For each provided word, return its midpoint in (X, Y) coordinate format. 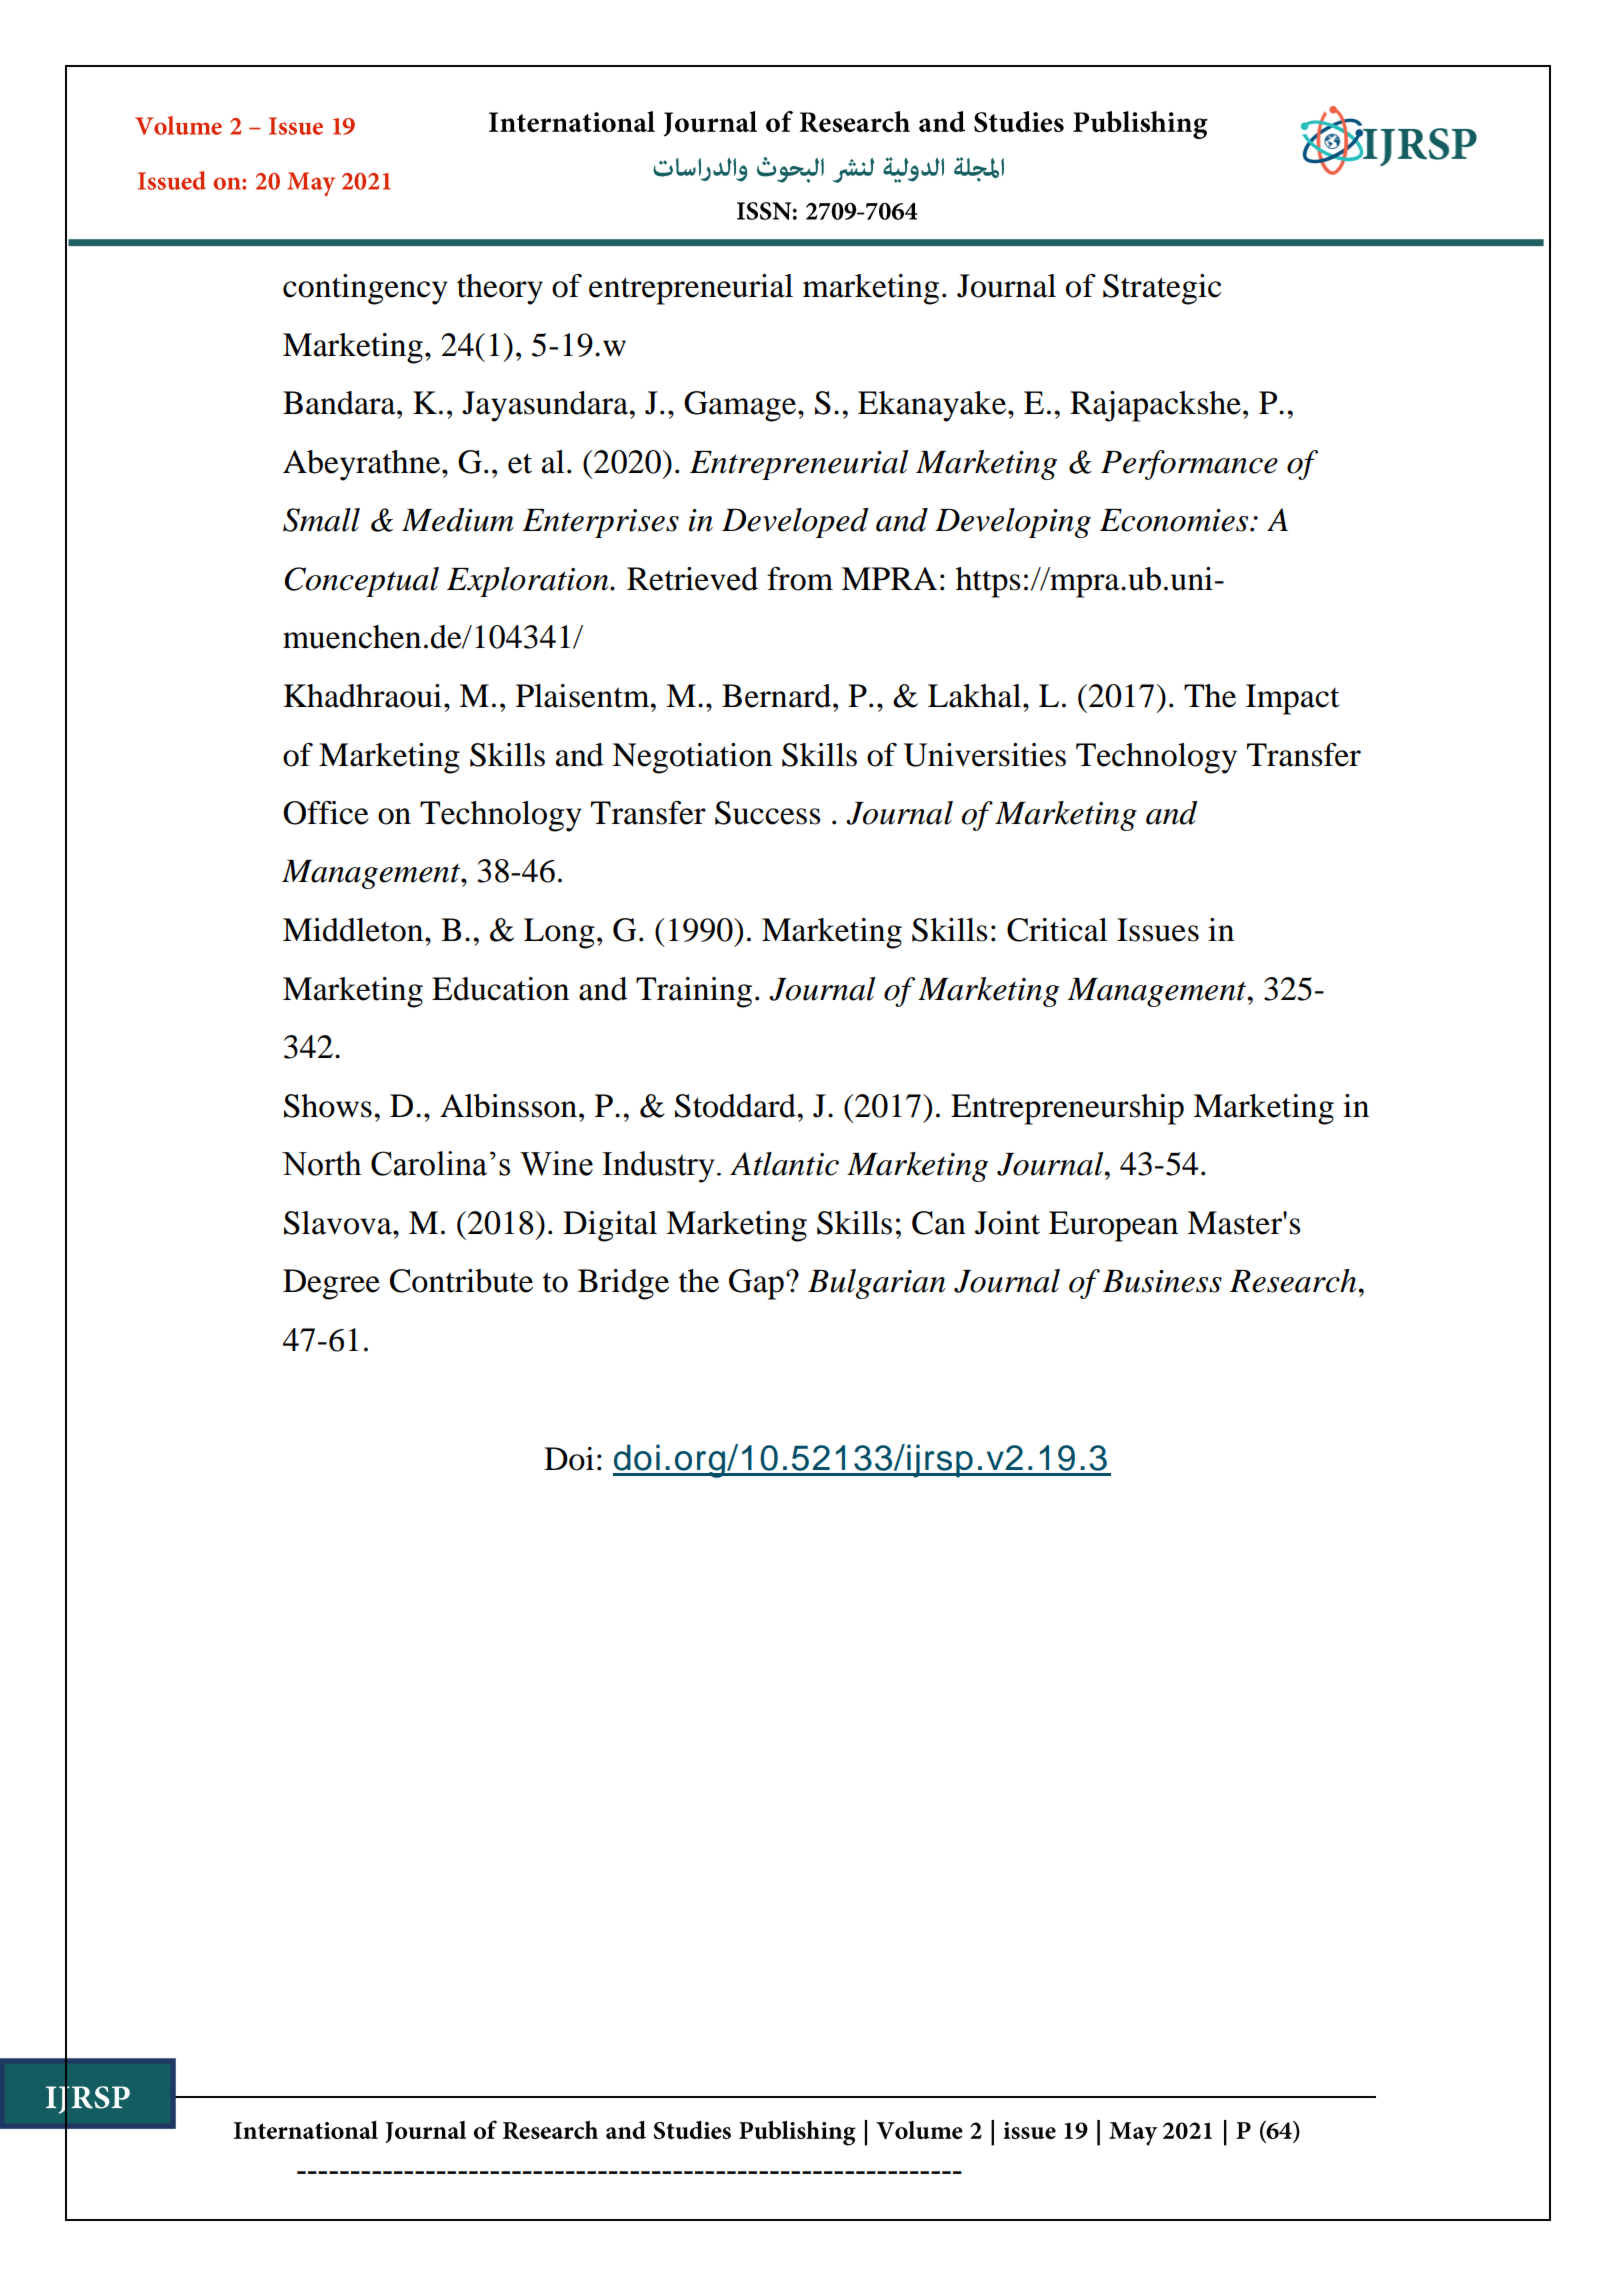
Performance (1189, 465)
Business (1162, 1281)
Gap (756, 1284)
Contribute (461, 1281)
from (800, 579)
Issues (1158, 930)
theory (500, 289)
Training (694, 992)
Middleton (354, 930)
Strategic (1162, 289)
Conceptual (361, 582)
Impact (1293, 699)
